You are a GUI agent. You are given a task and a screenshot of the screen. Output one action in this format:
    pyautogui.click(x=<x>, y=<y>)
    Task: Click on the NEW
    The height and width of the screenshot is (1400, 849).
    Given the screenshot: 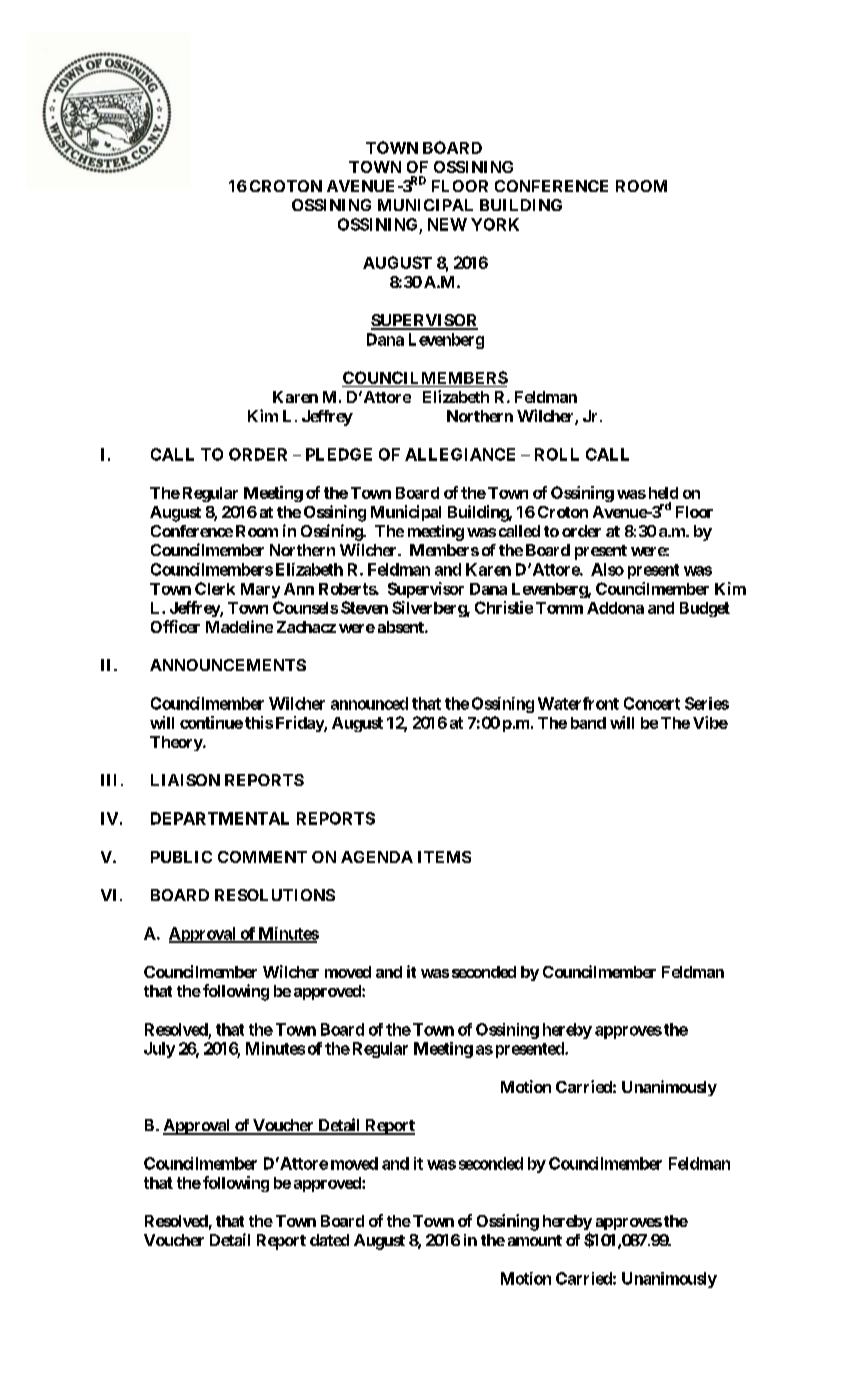 What is the action you would take?
    pyautogui.click(x=447, y=224)
